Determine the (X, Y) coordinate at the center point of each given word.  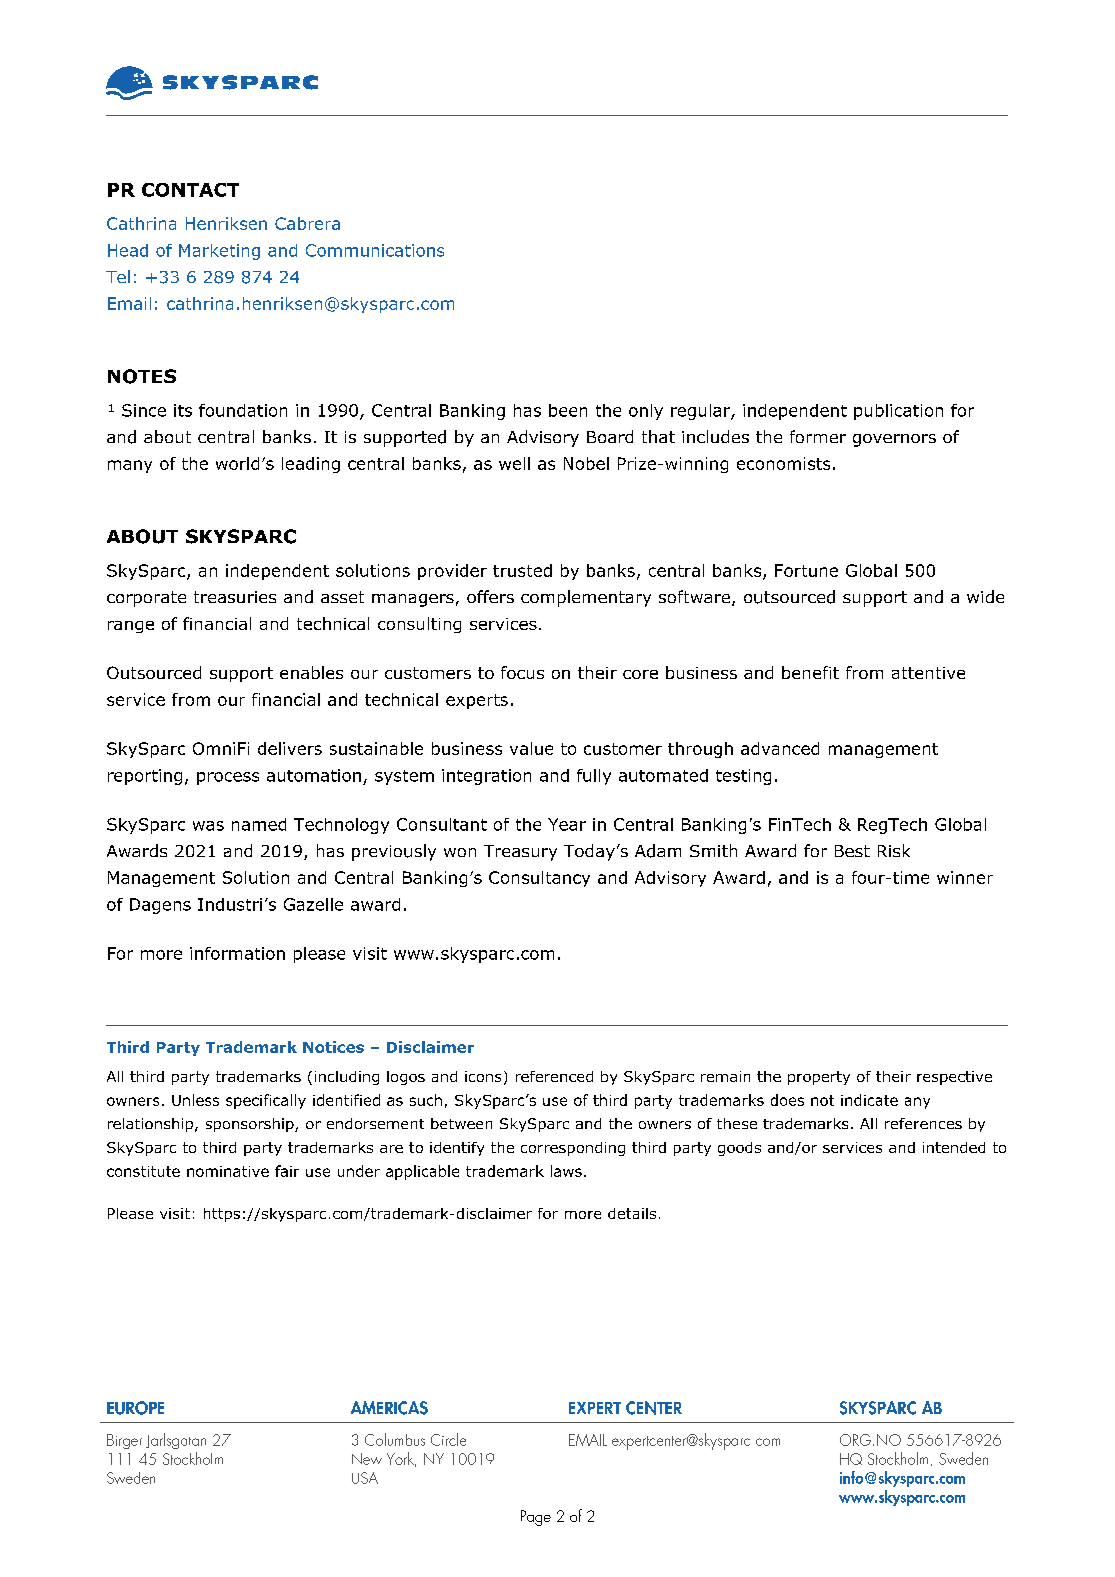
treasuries (235, 597)
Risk (894, 850)
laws (566, 1171)
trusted (522, 570)
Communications (375, 250)
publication (898, 412)
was (208, 826)
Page (536, 1518)
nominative (228, 1171)
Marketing (219, 252)
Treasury (520, 853)
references (923, 1123)
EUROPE (135, 1408)
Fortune (806, 570)
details (632, 1213)
